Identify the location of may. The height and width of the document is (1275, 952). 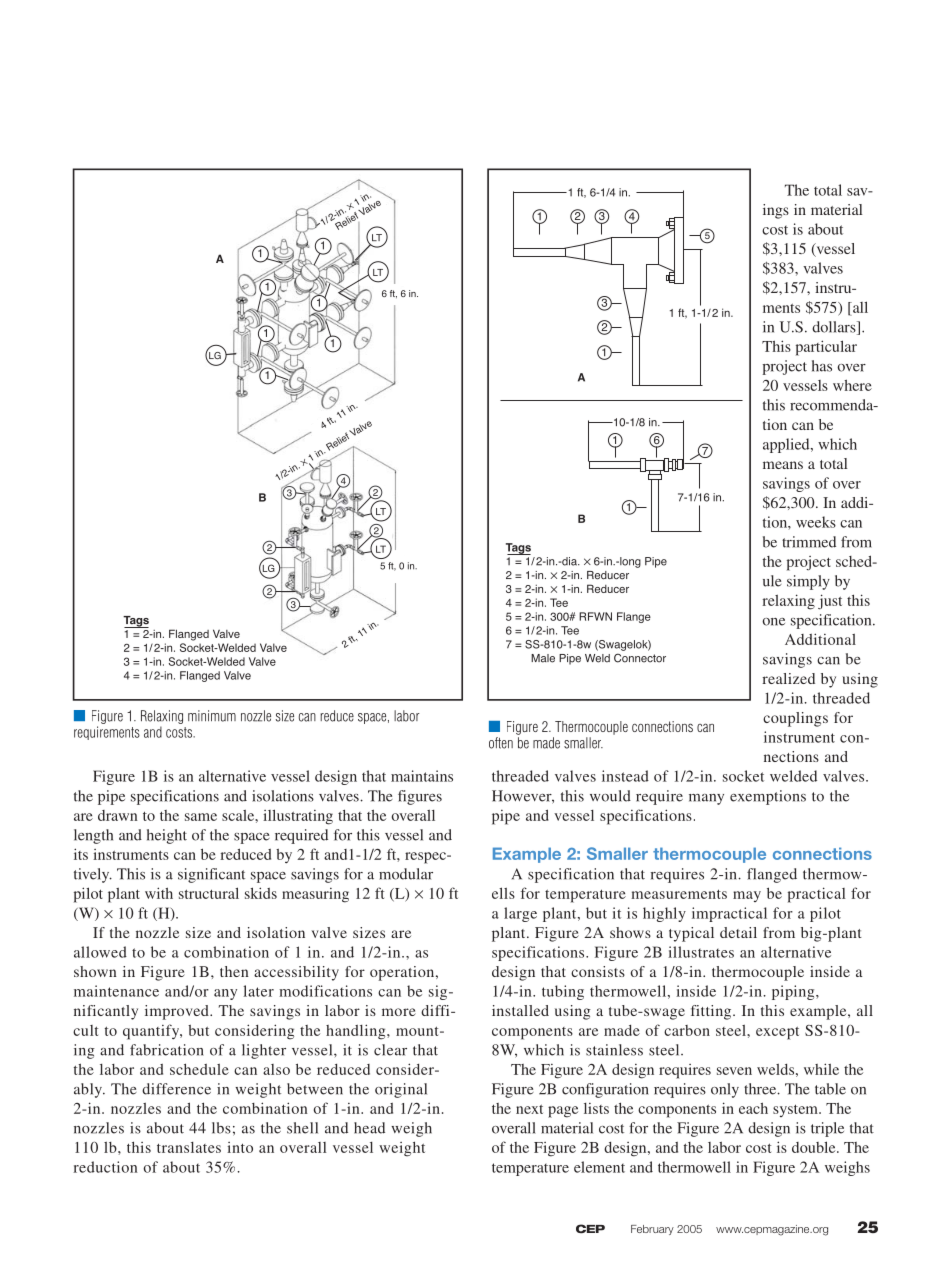
(747, 896).
